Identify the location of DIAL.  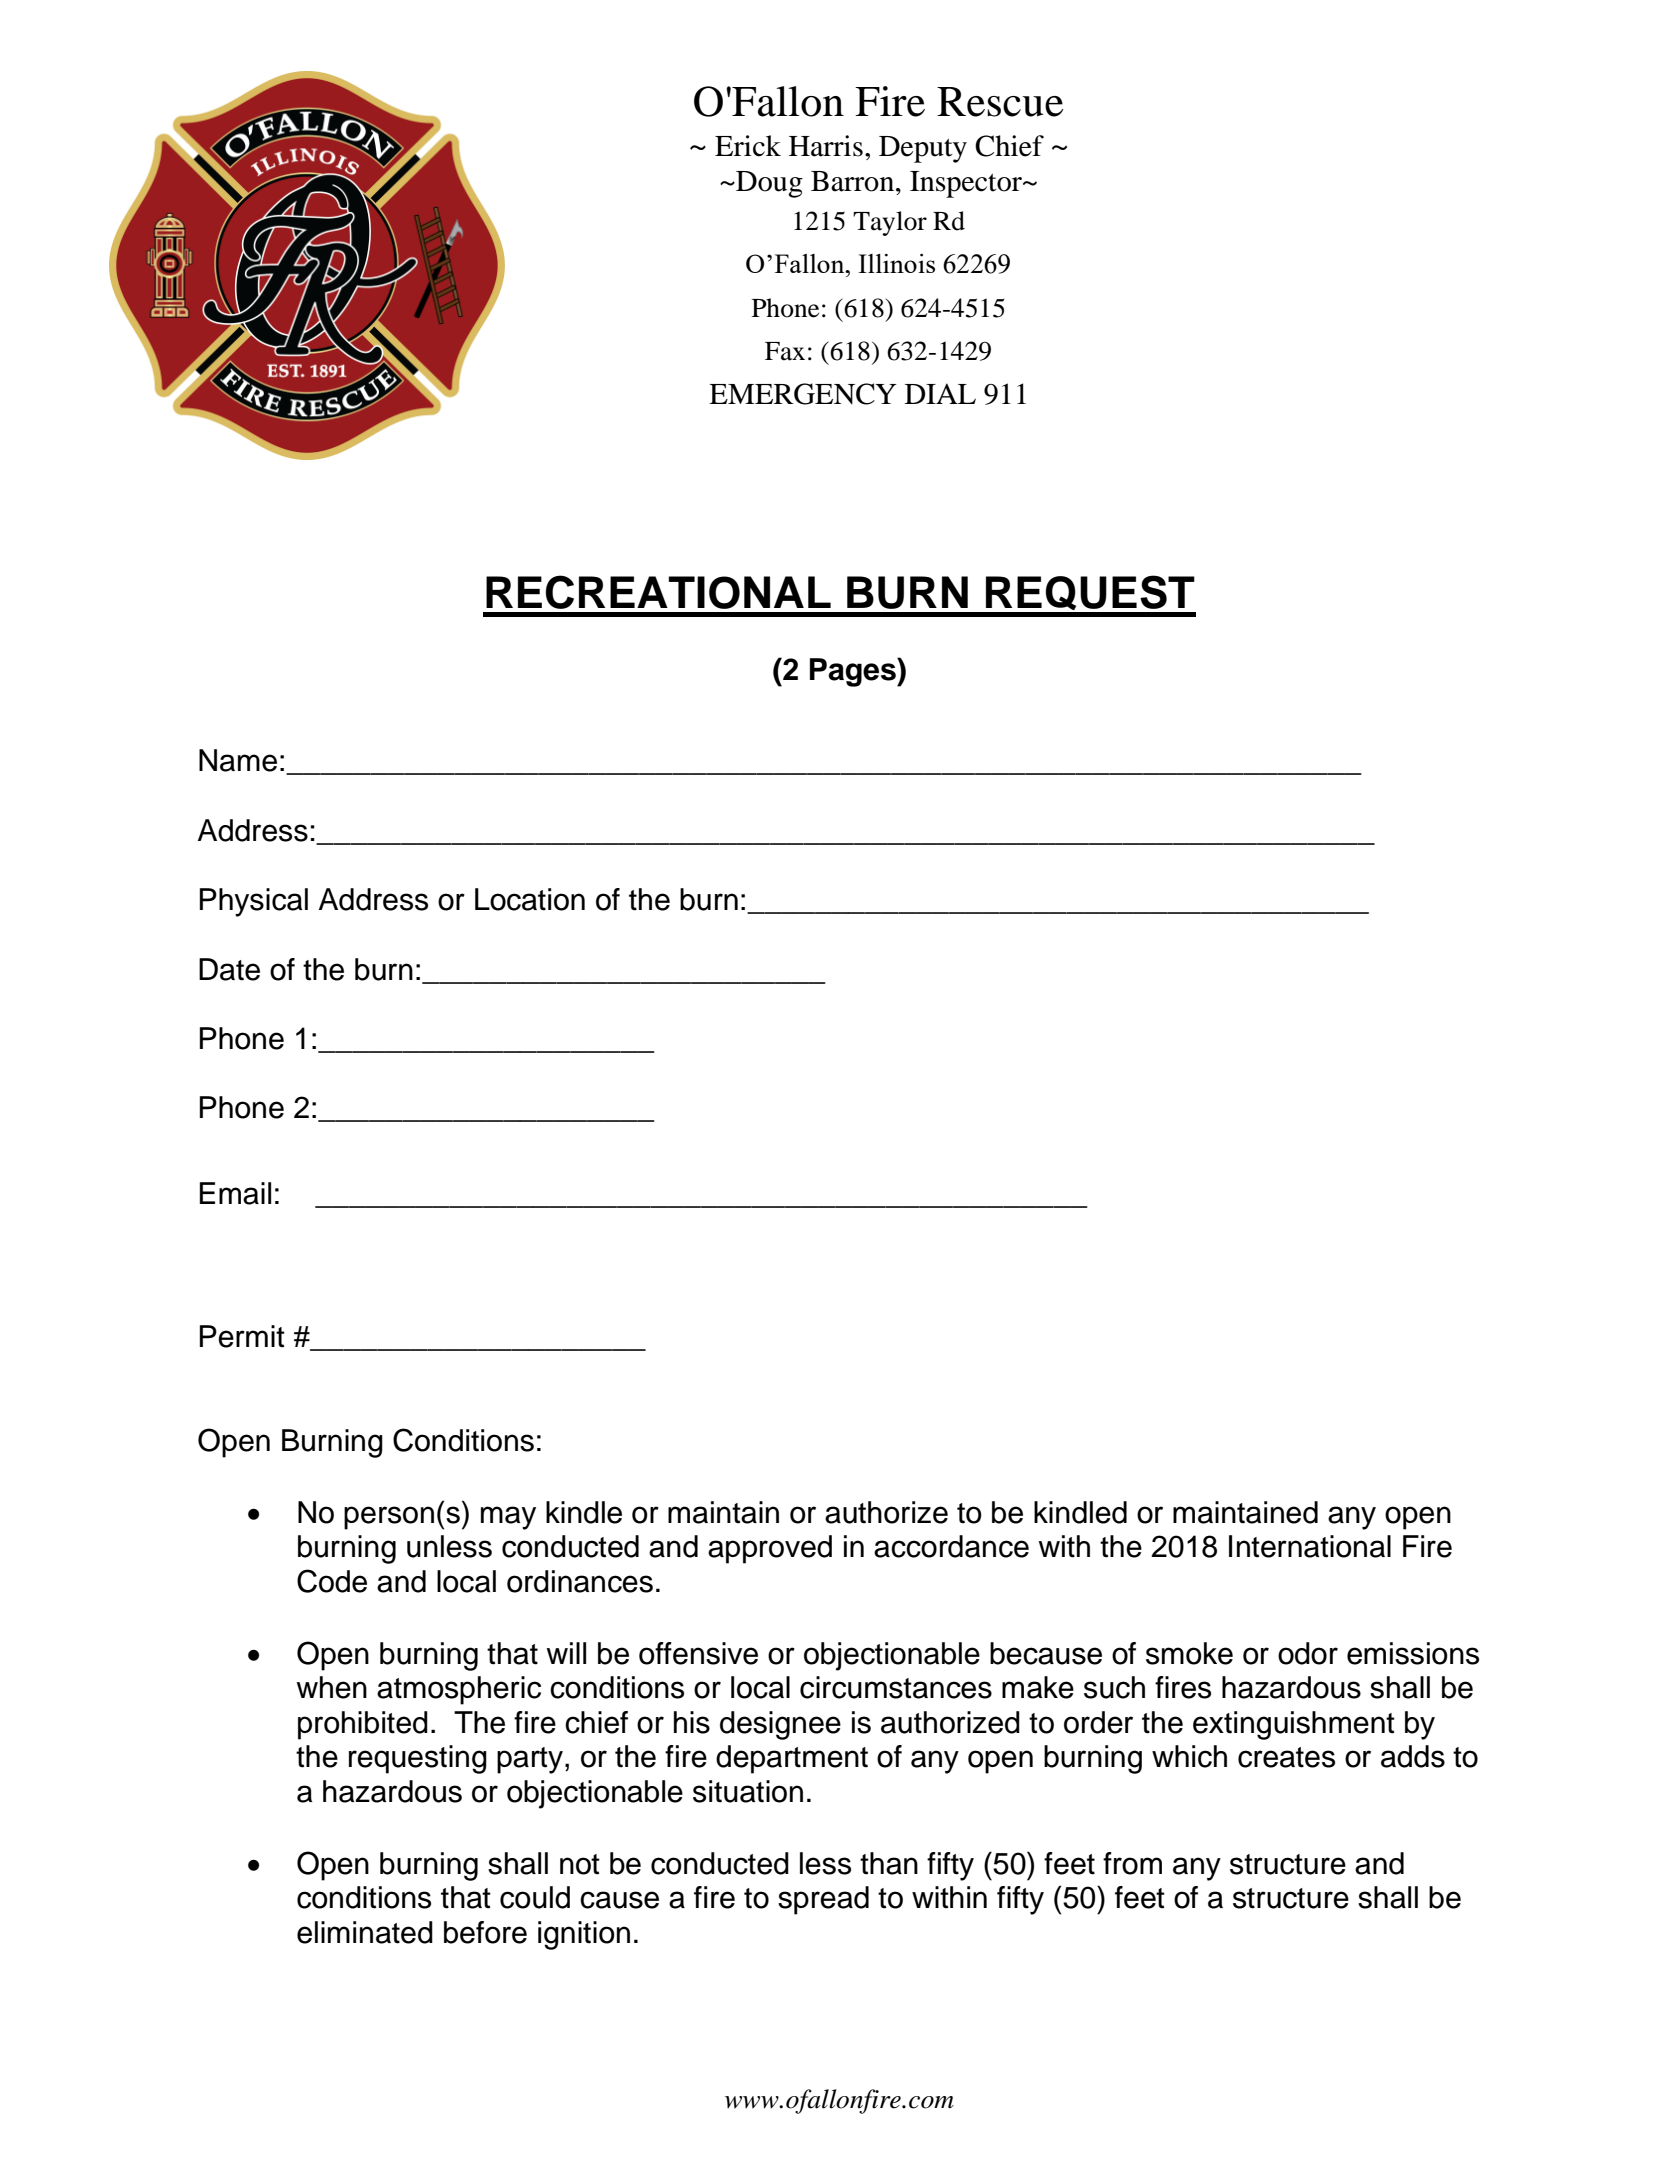
(940, 393).
